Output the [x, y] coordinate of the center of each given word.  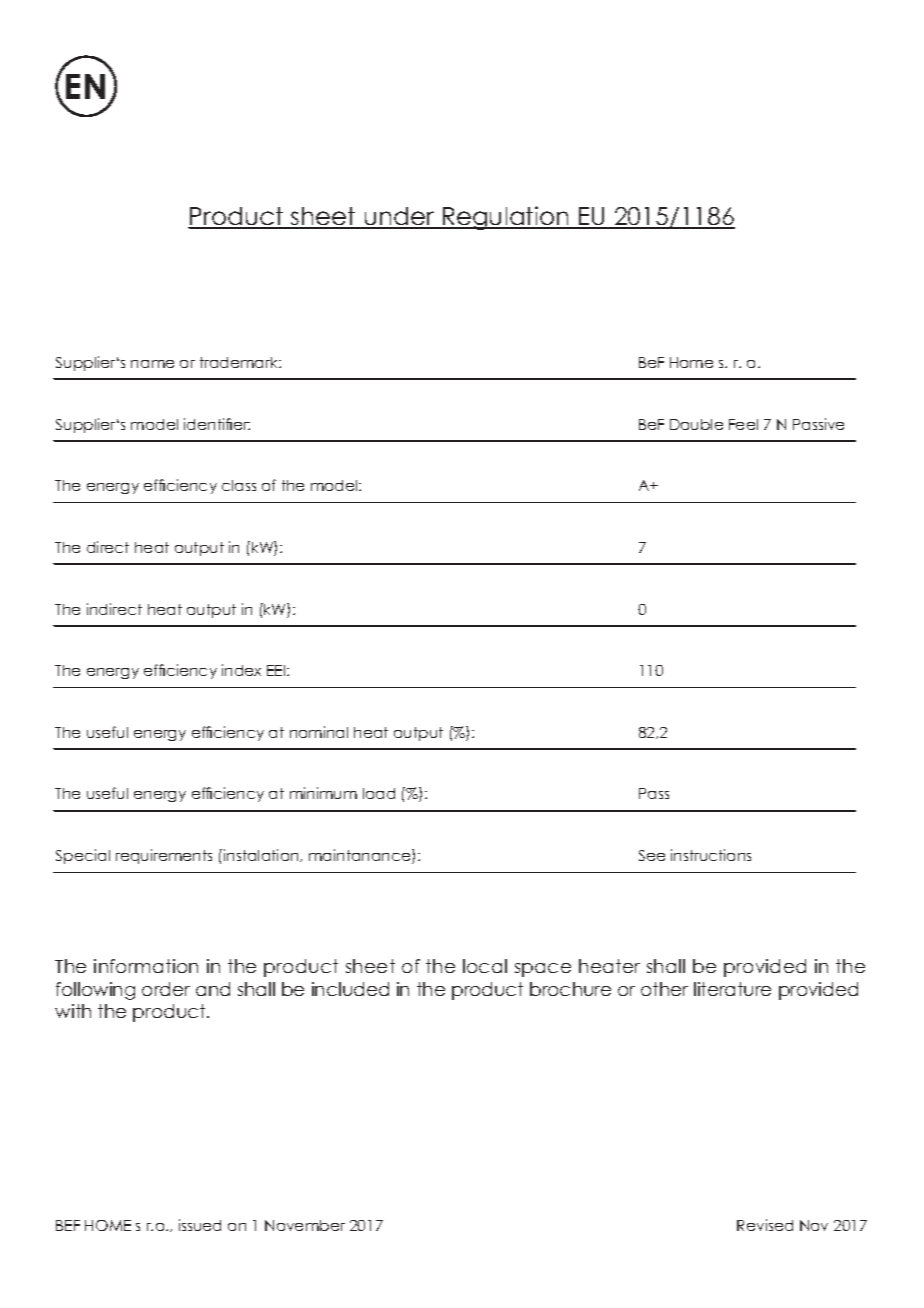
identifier [217, 424]
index [241, 670]
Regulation [506, 218]
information [146, 966]
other [664, 989]
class [239, 485]
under [399, 218]
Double [696, 424]
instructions [711, 855]
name [152, 364]
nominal [319, 732]
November [305, 1225]
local [485, 966]
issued [200, 1225]
